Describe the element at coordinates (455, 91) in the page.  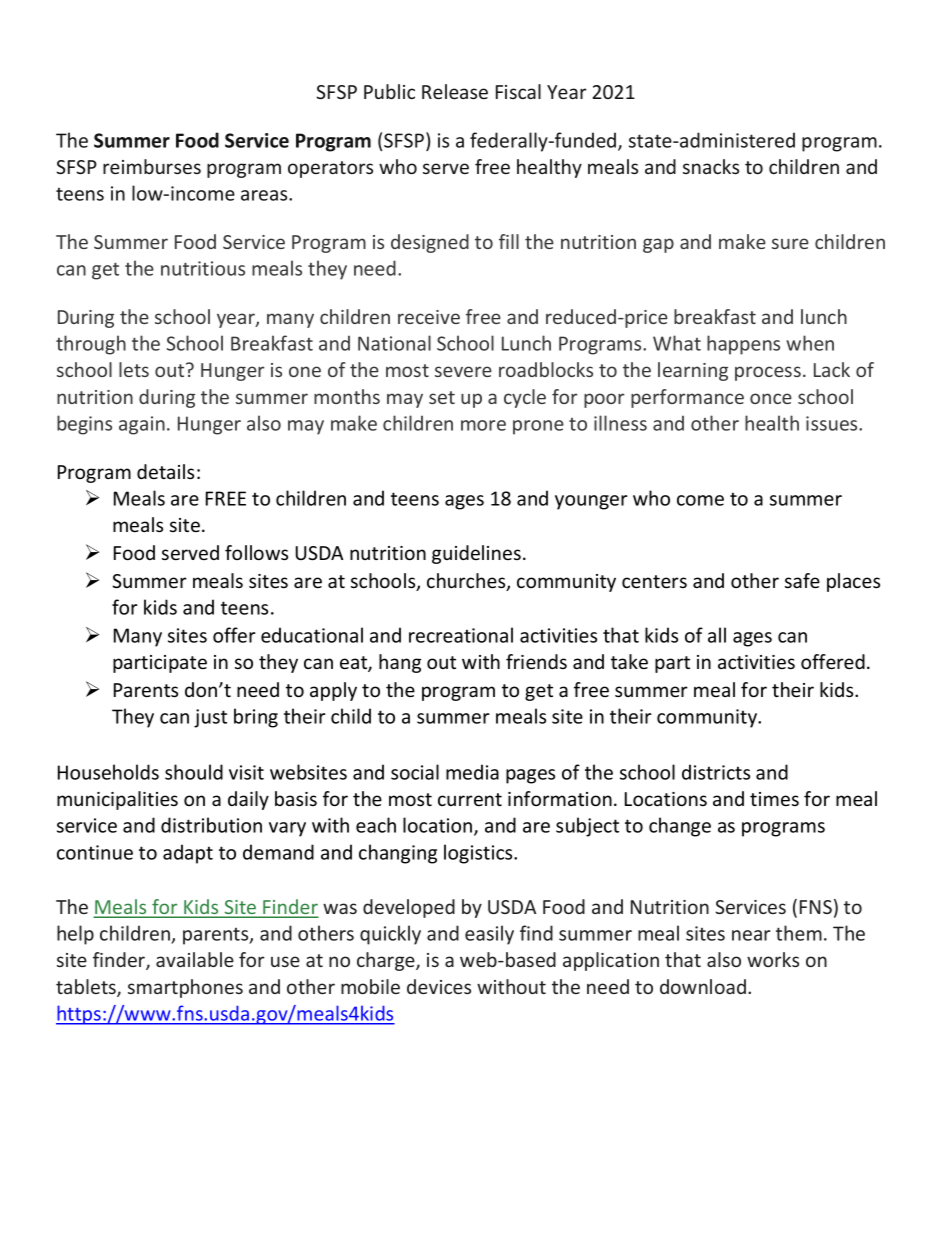
I see `Release` at that location.
